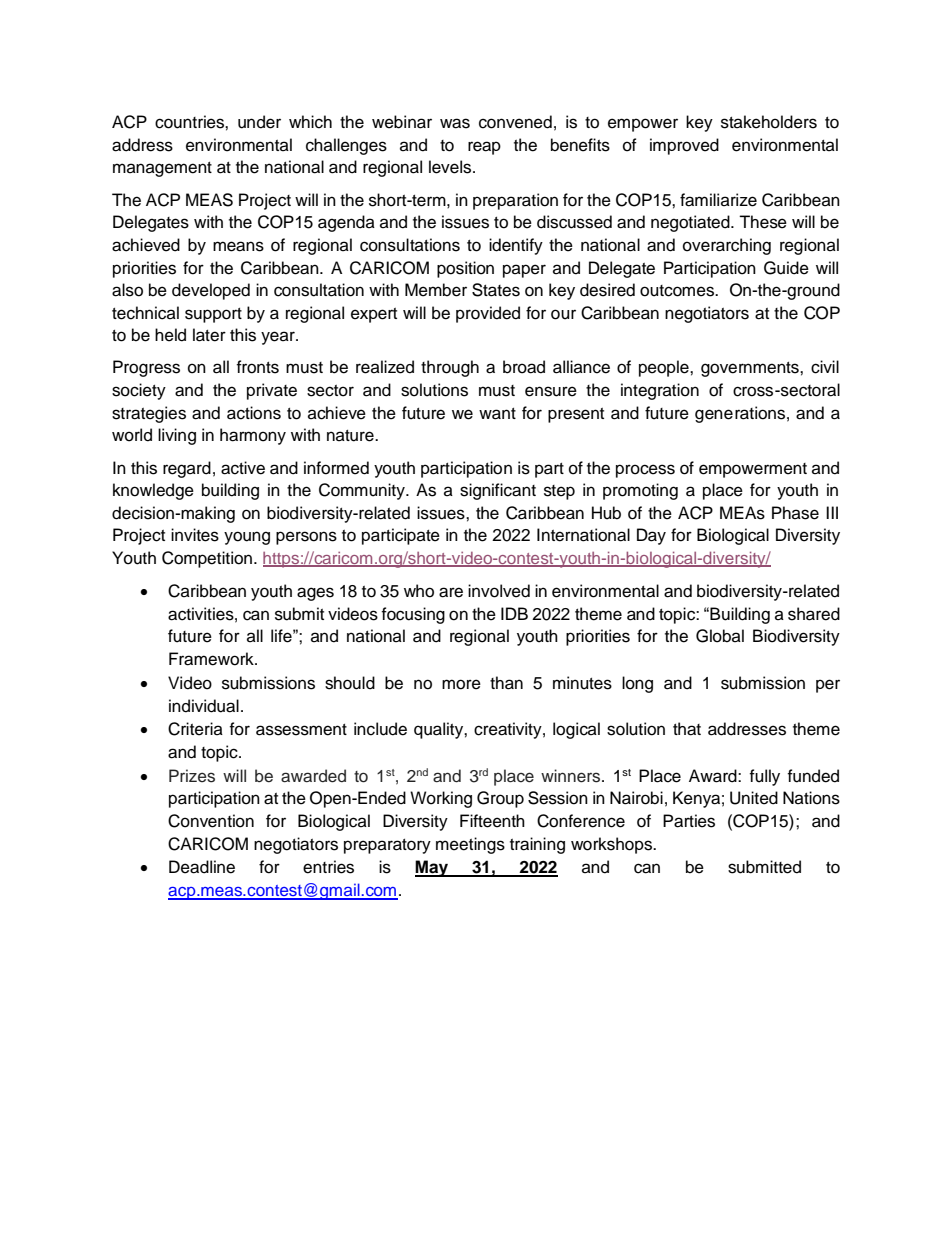 This page has width=952, height=1233. Describe the element at coordinates (484, 148) in the page. I see `reap` at that location.
